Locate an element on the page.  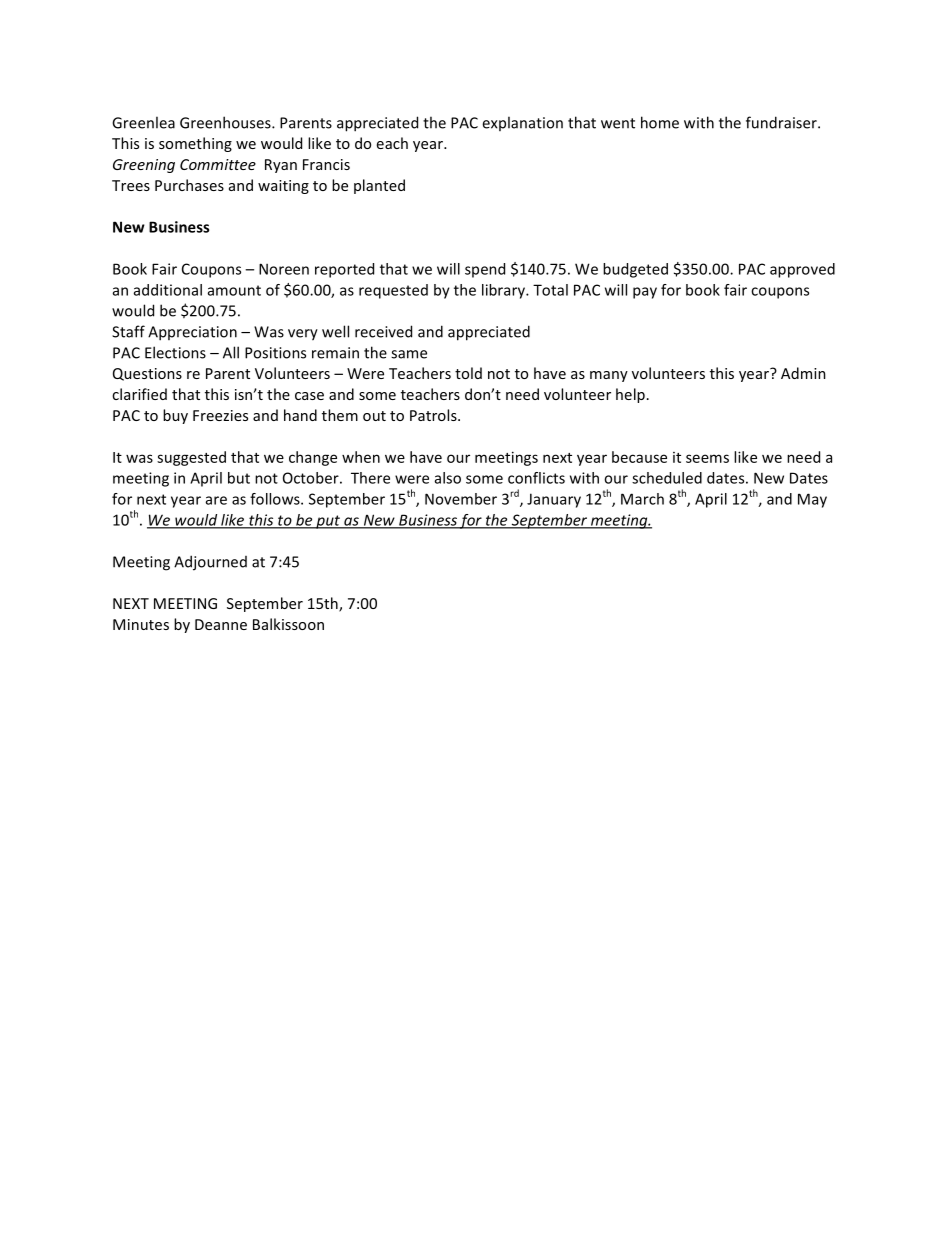
fundraiser is located at coordinates (782, 122).
